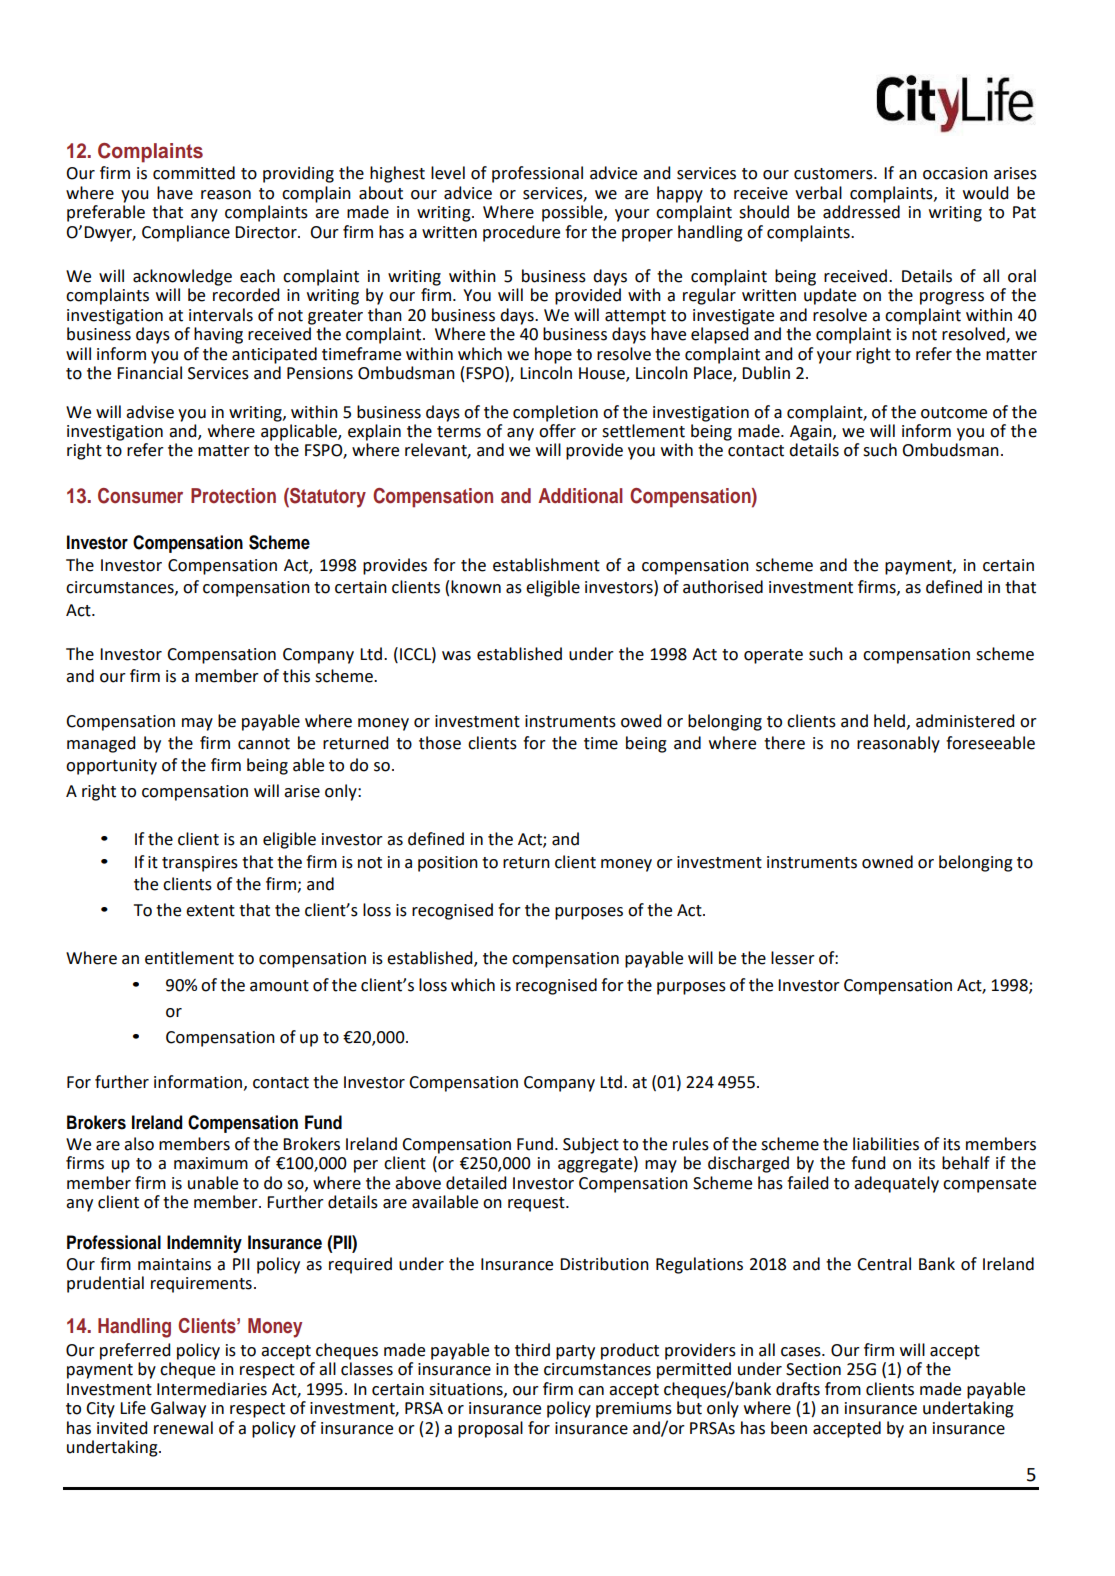 Image resolution: width=1115 pixels, height=1576 pixels. I want to click on Subject, so click(591, 1145).
